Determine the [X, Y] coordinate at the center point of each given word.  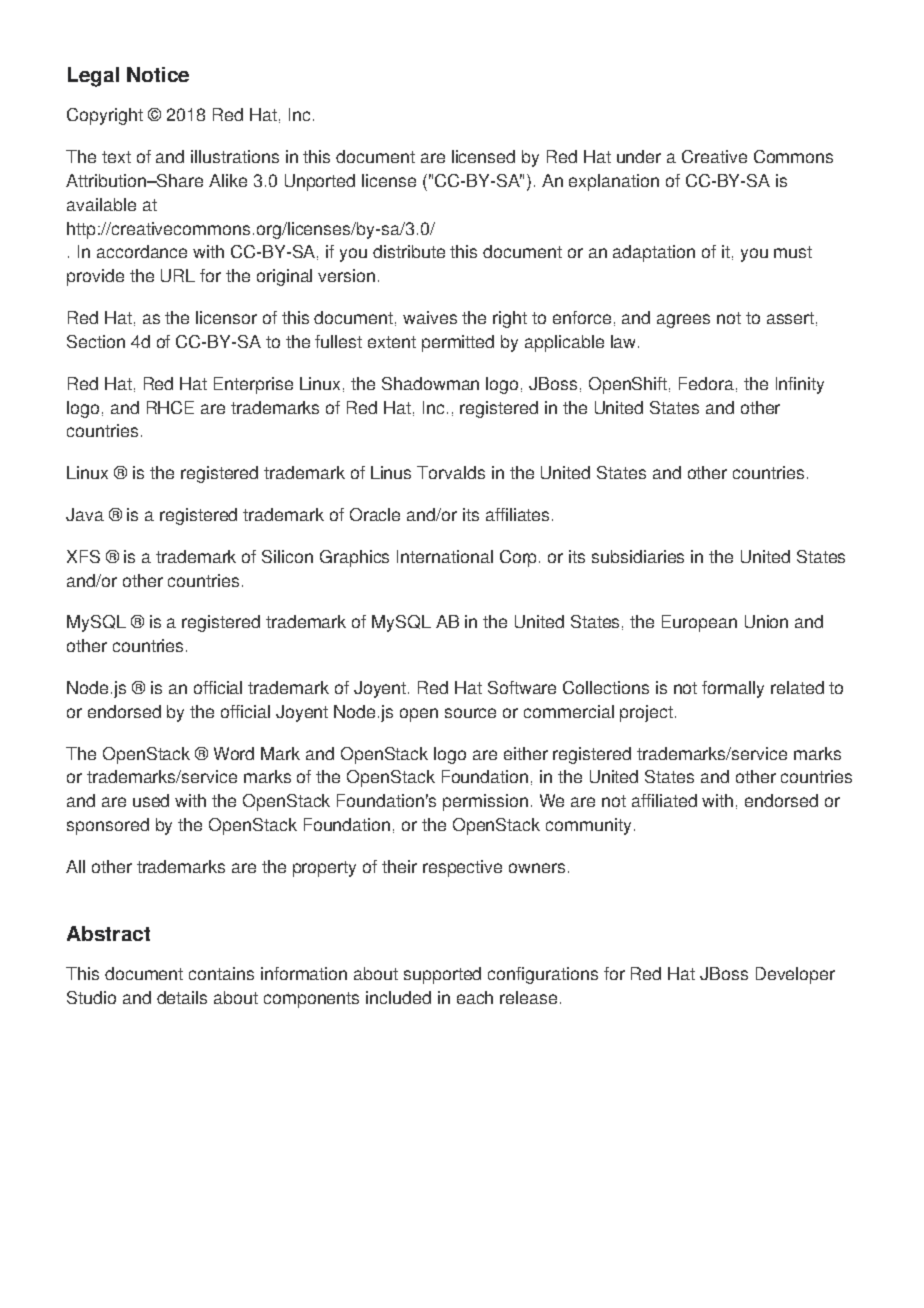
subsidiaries [638, 556]
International [445, 556]
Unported [320, 182]
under [639, 156]
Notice [158, 74]
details [182, 997]
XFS [83, 556]
